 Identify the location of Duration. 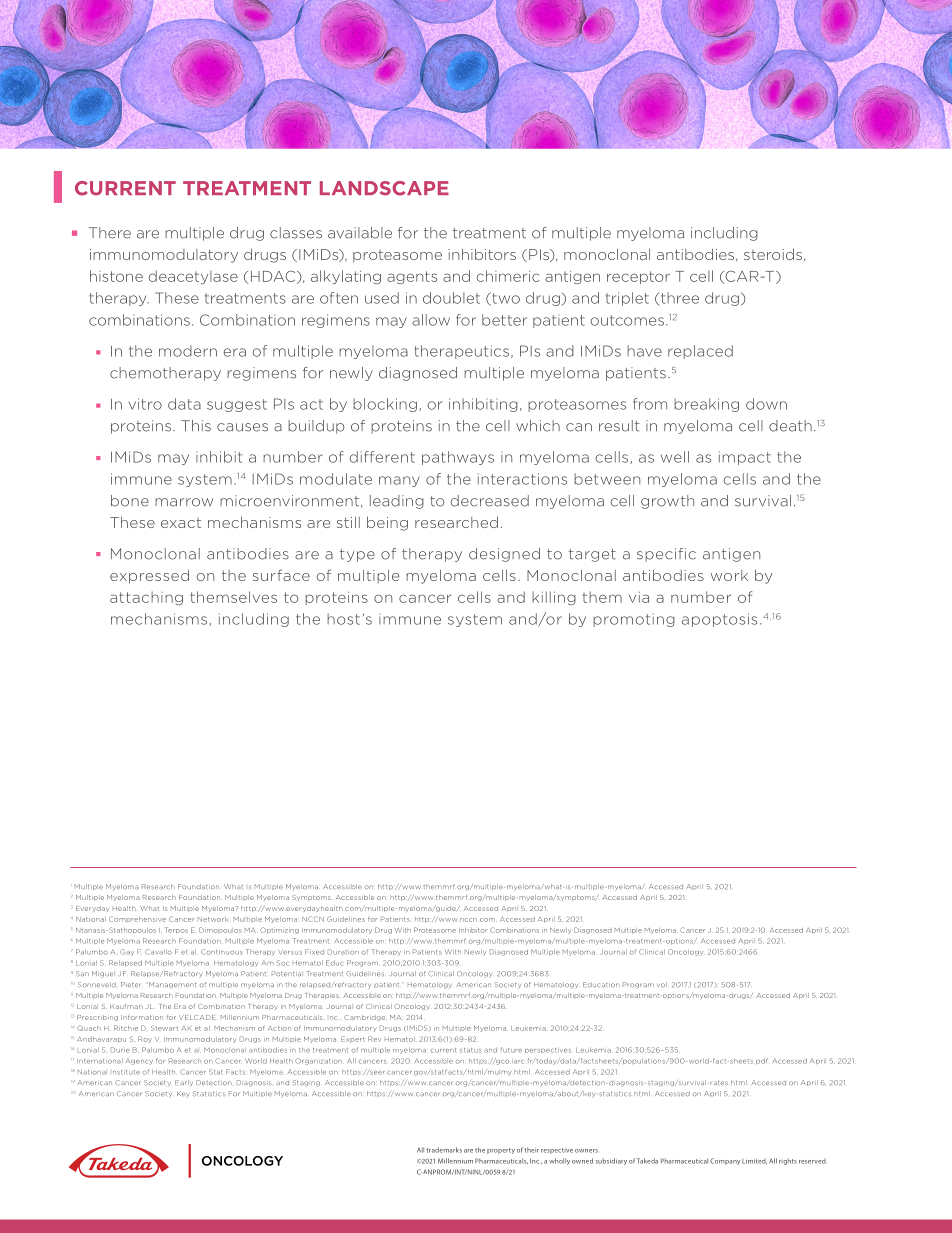
(343, 952).
